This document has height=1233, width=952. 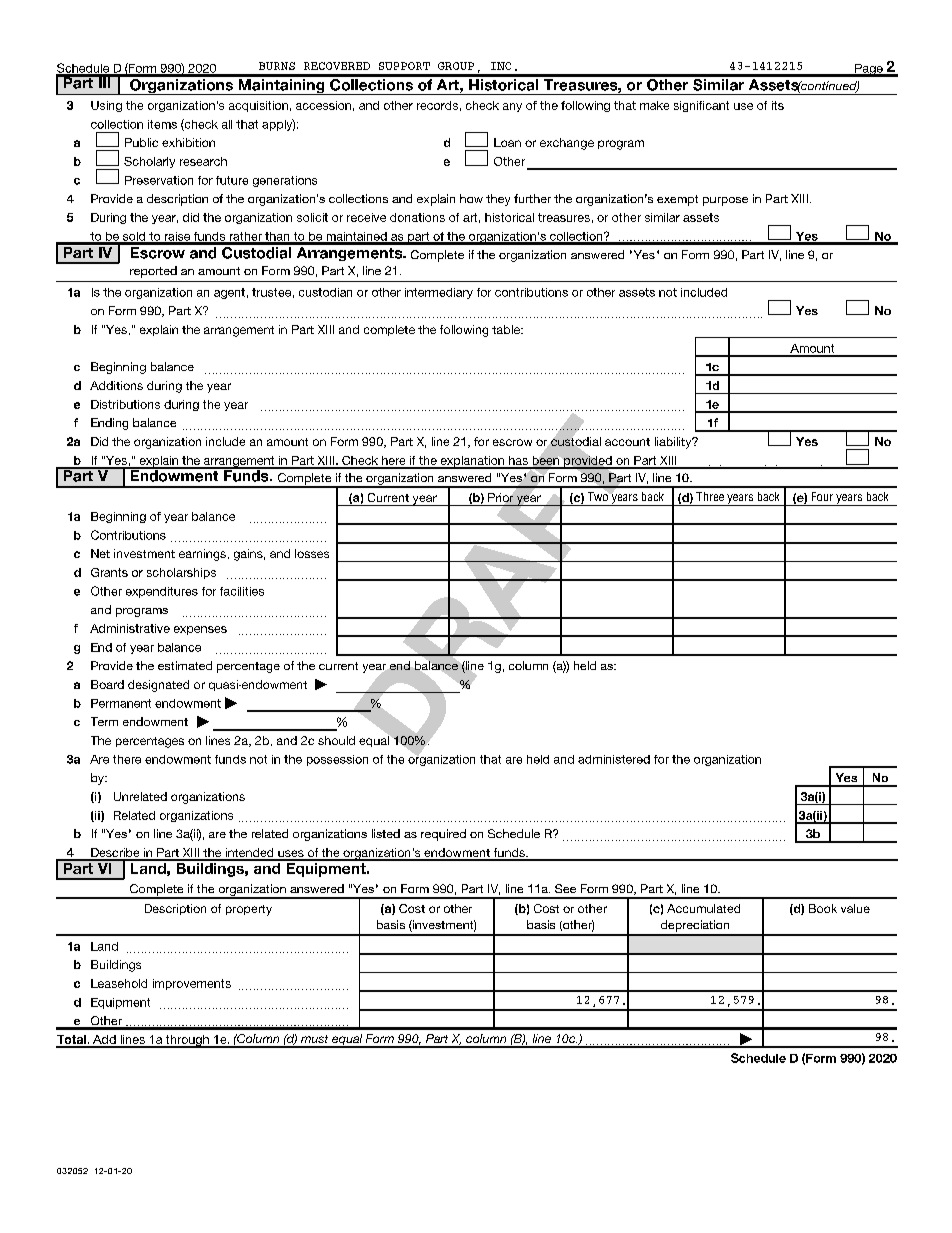 I want to click on its, so click(x=778, y=105).
